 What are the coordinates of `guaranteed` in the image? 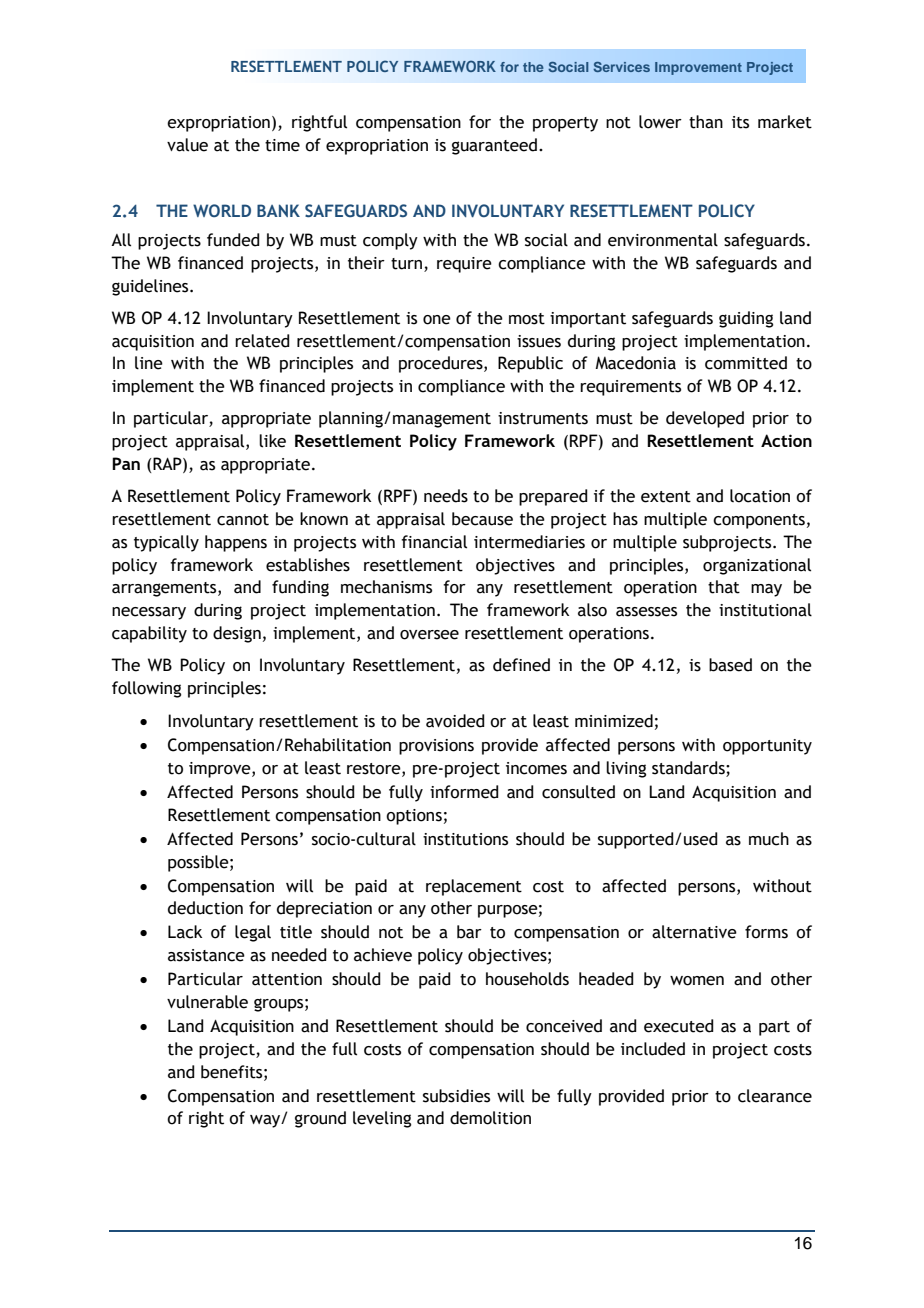 It's located at (494, 146).
